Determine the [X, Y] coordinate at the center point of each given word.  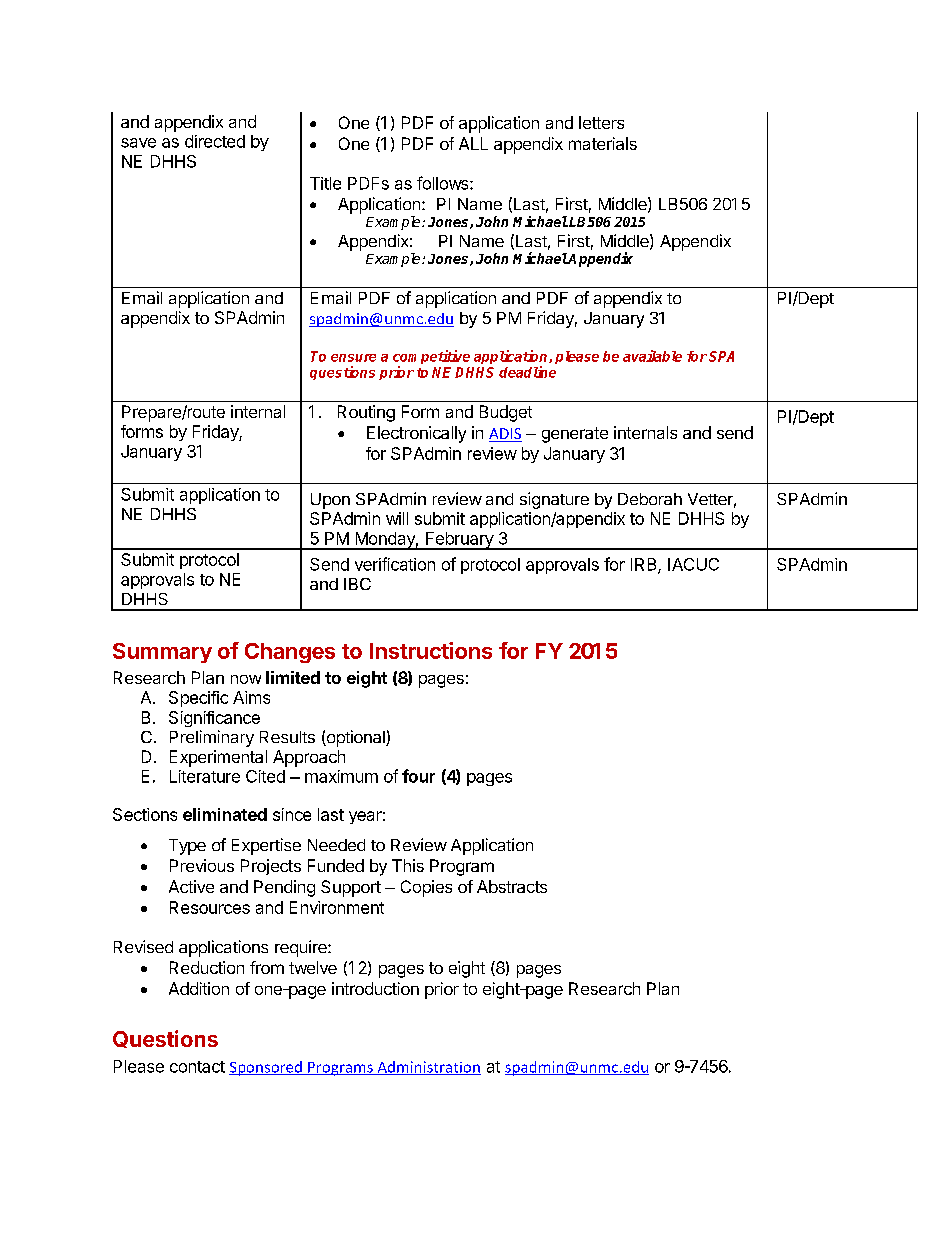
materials [603, 143]
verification [395, 564]
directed [215, 141]
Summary [162, 653]
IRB [645, 565]
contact [197, 1067]
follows [444, 183]
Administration [428, 1068]
